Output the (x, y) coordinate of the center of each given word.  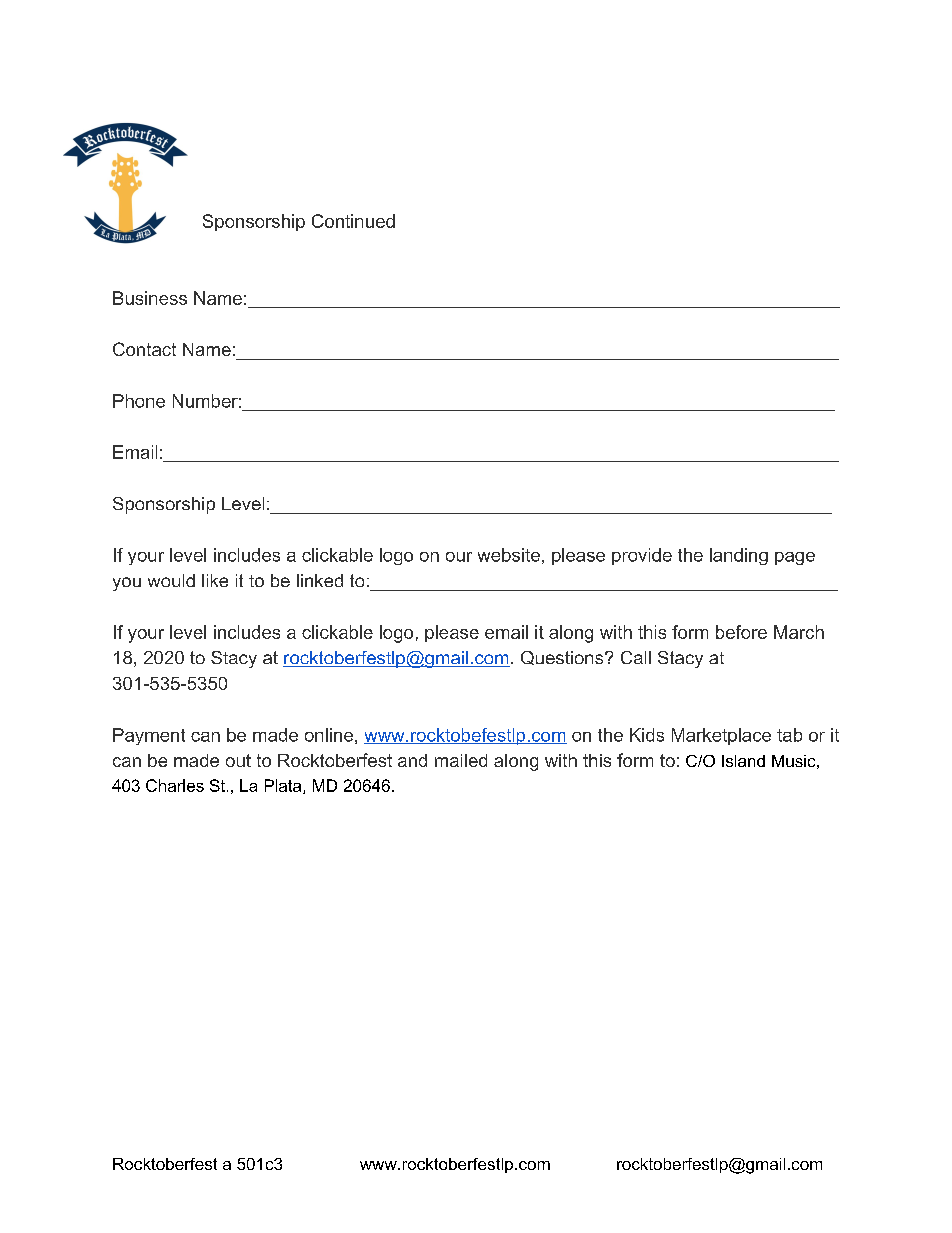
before (741, 632)
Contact (144, 349)
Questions (563, 658)
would (171, 580)
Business (150, 298)
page (795, 558)
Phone (139, 401)
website (509, 555)
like (215, 580)
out (238, 760)
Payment (149, 736)
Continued (353, 221)
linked (320, 580)
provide (642, 556)
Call (636, 657)
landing (739, 556)
